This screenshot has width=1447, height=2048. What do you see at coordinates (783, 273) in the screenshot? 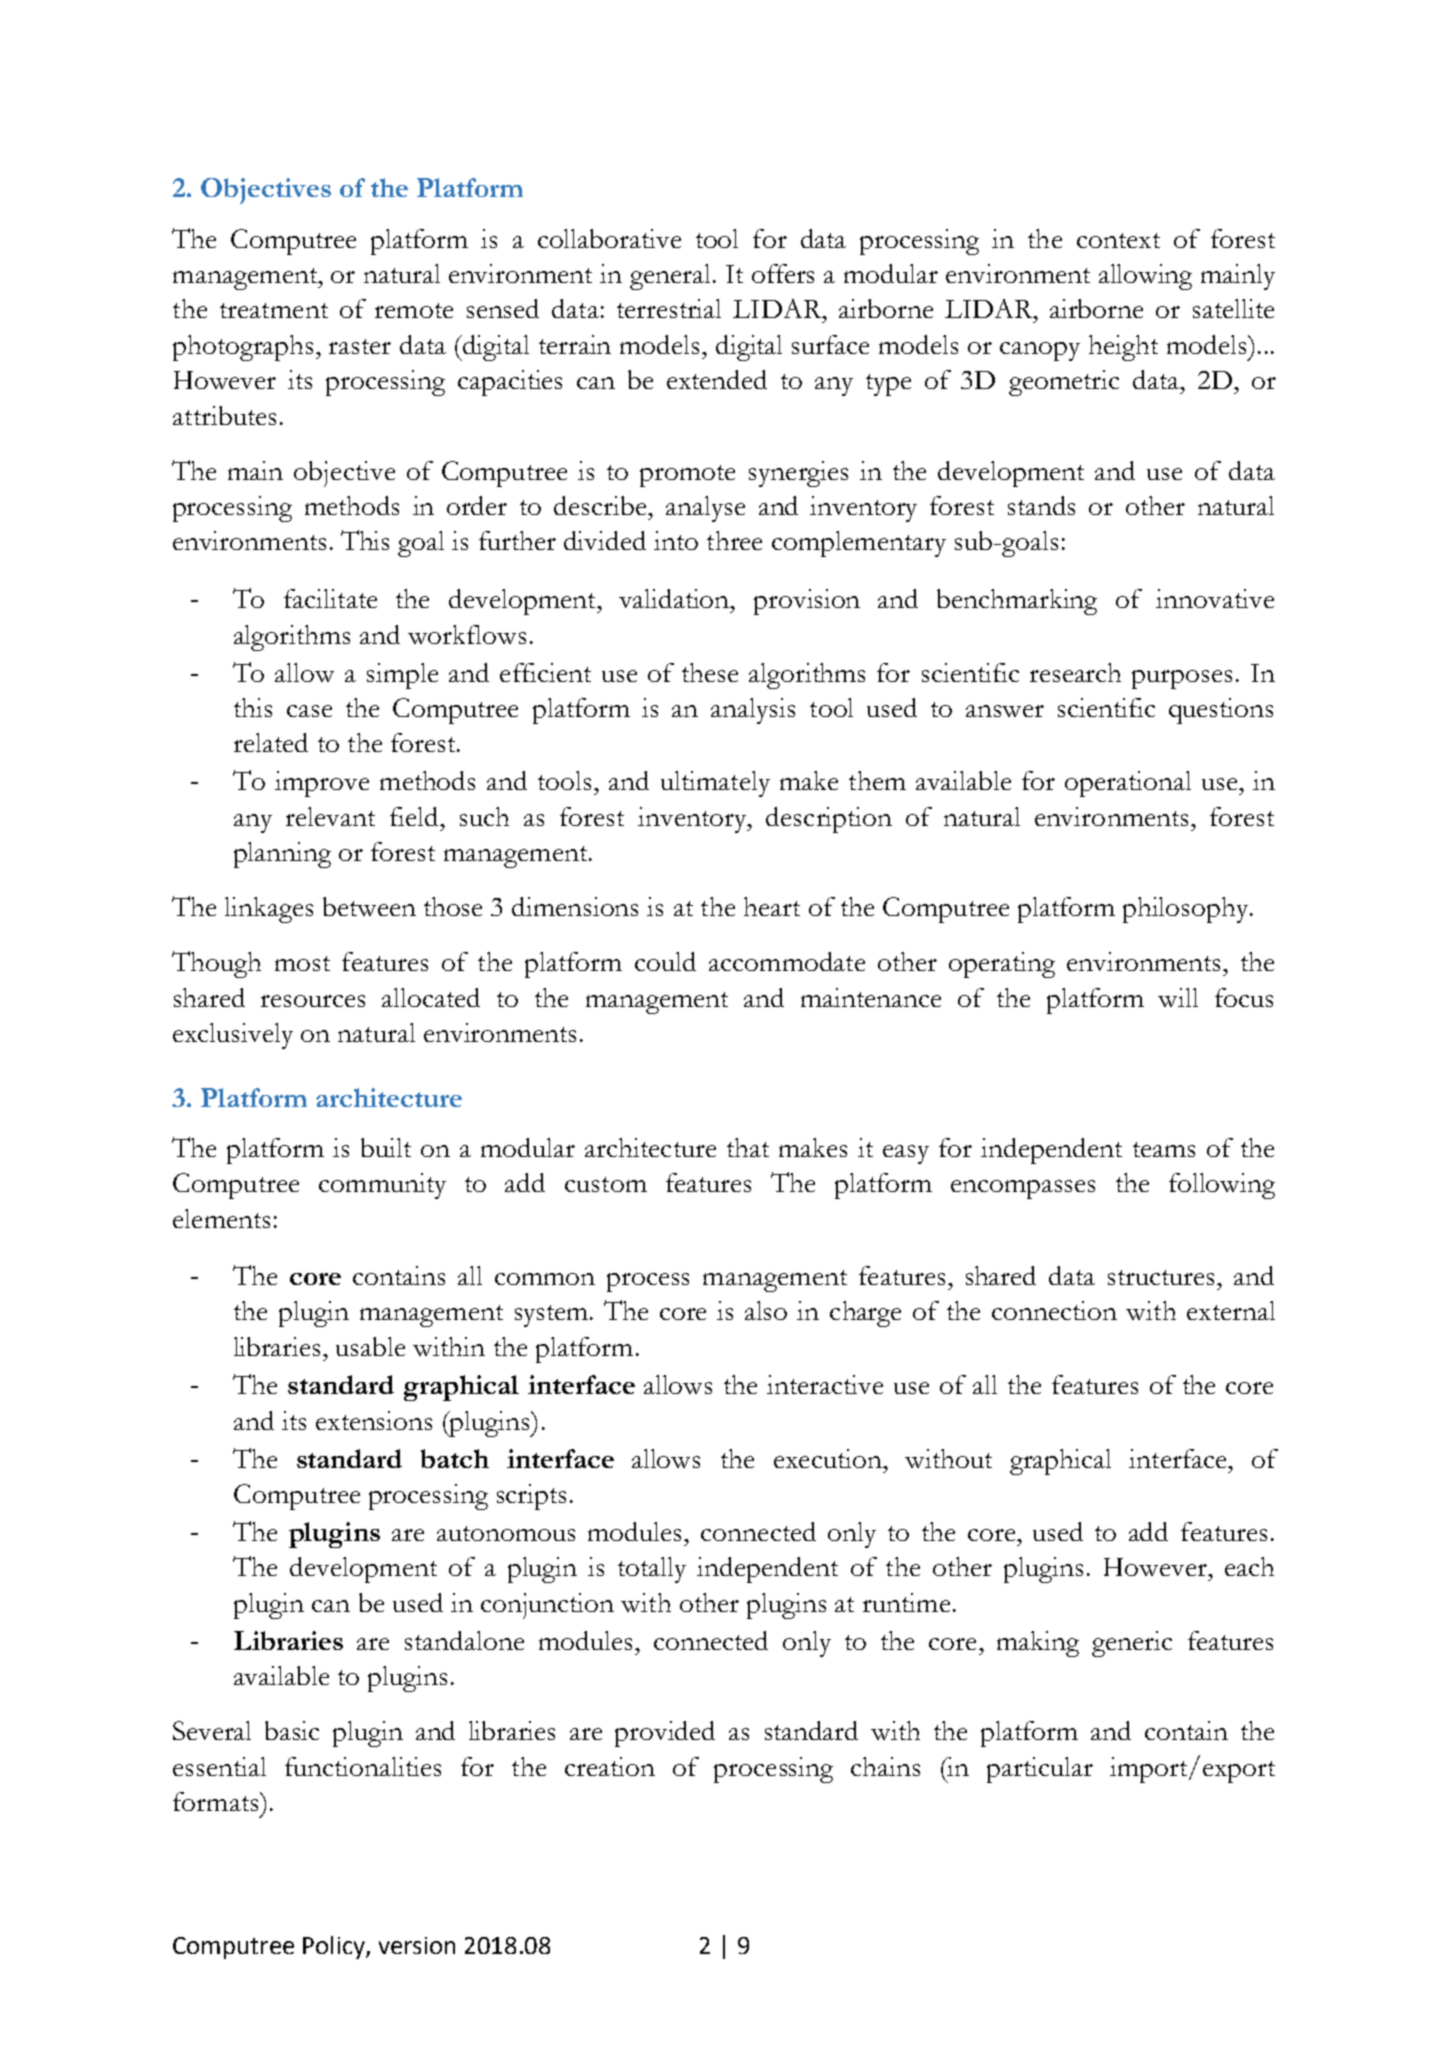
I see `offers` at bounding box center [783, 273].
